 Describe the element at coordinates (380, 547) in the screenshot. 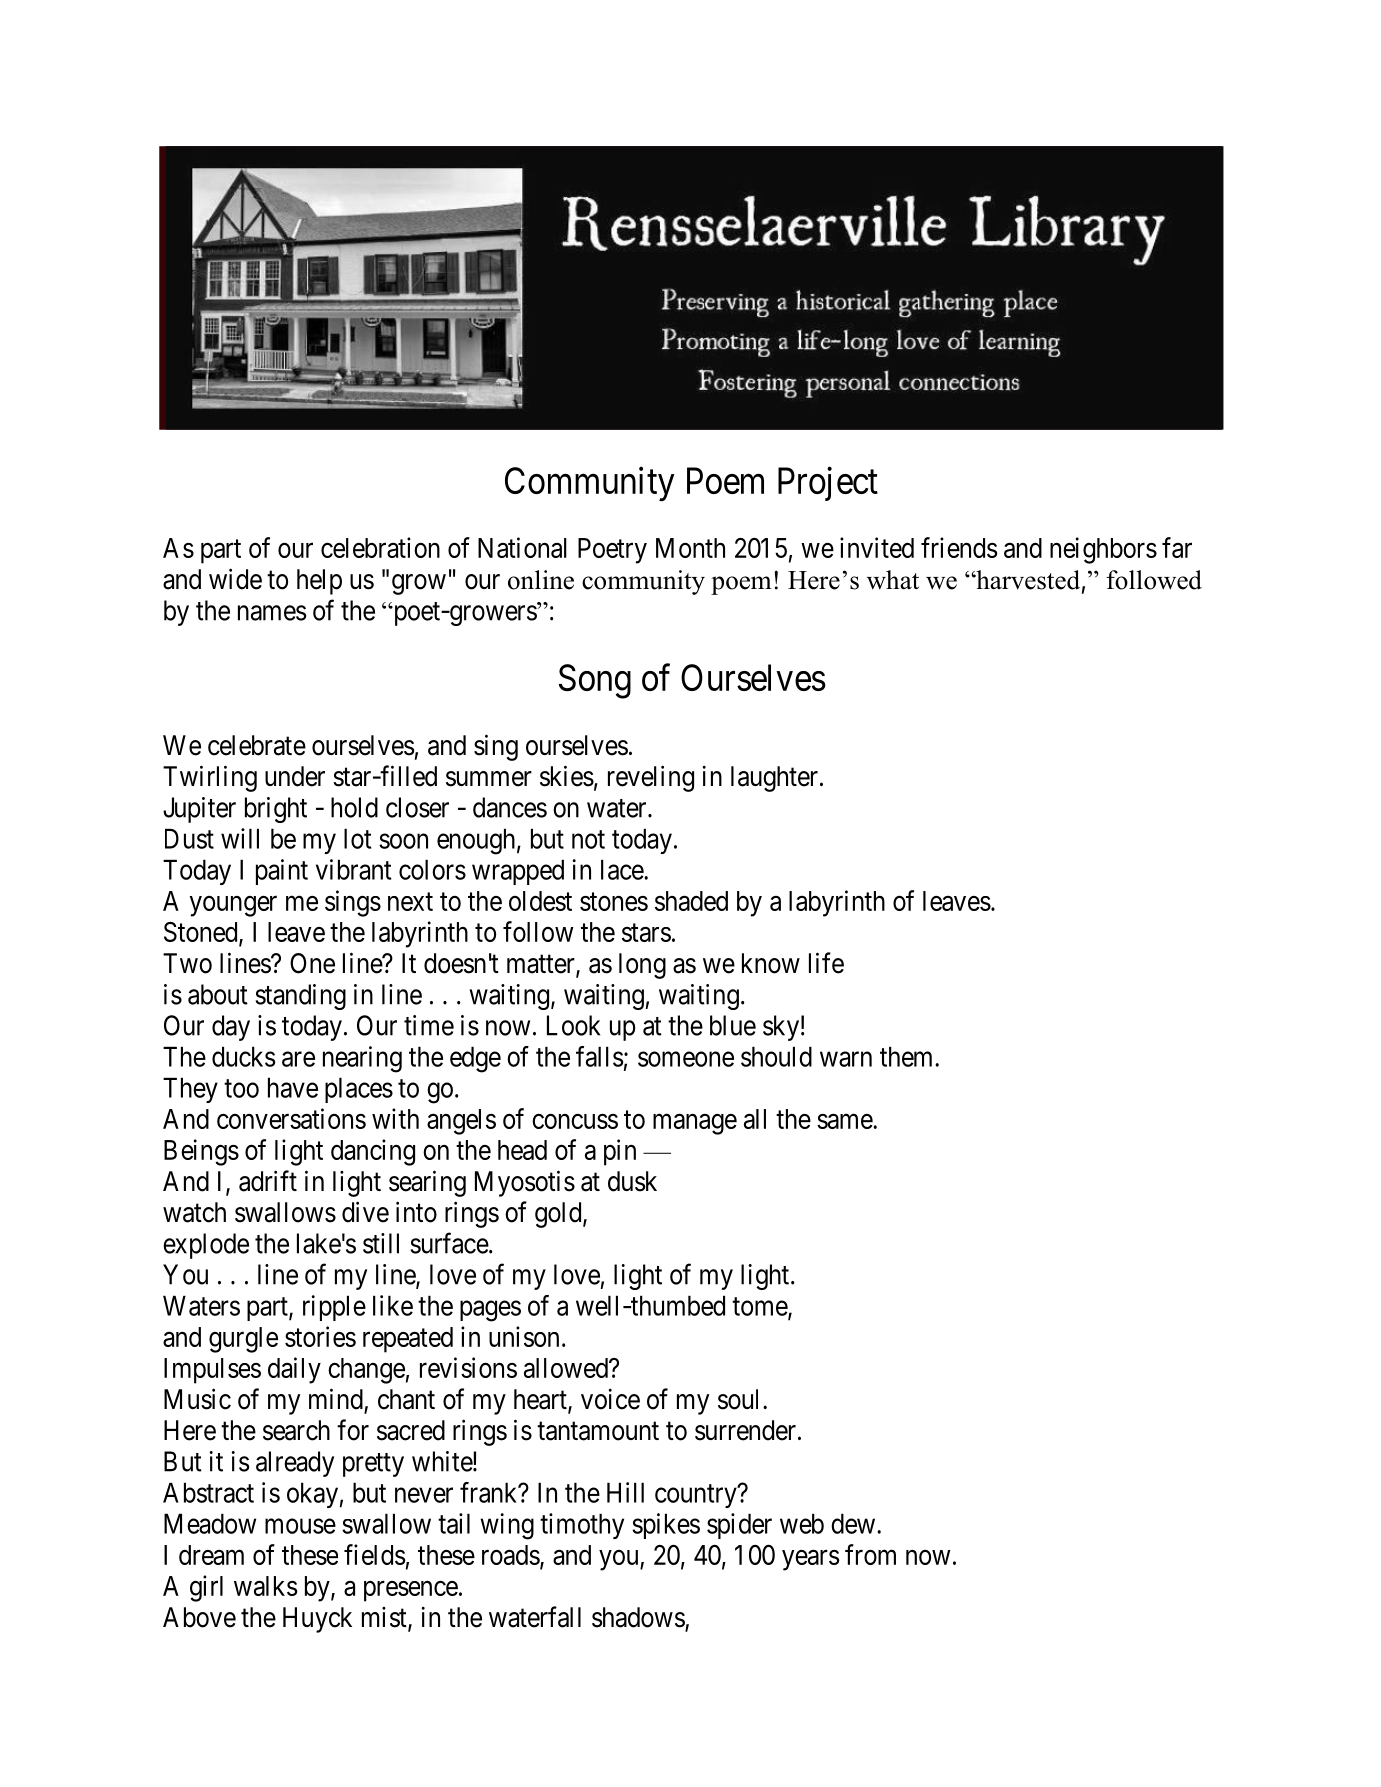

I see `celebration` at that location.
